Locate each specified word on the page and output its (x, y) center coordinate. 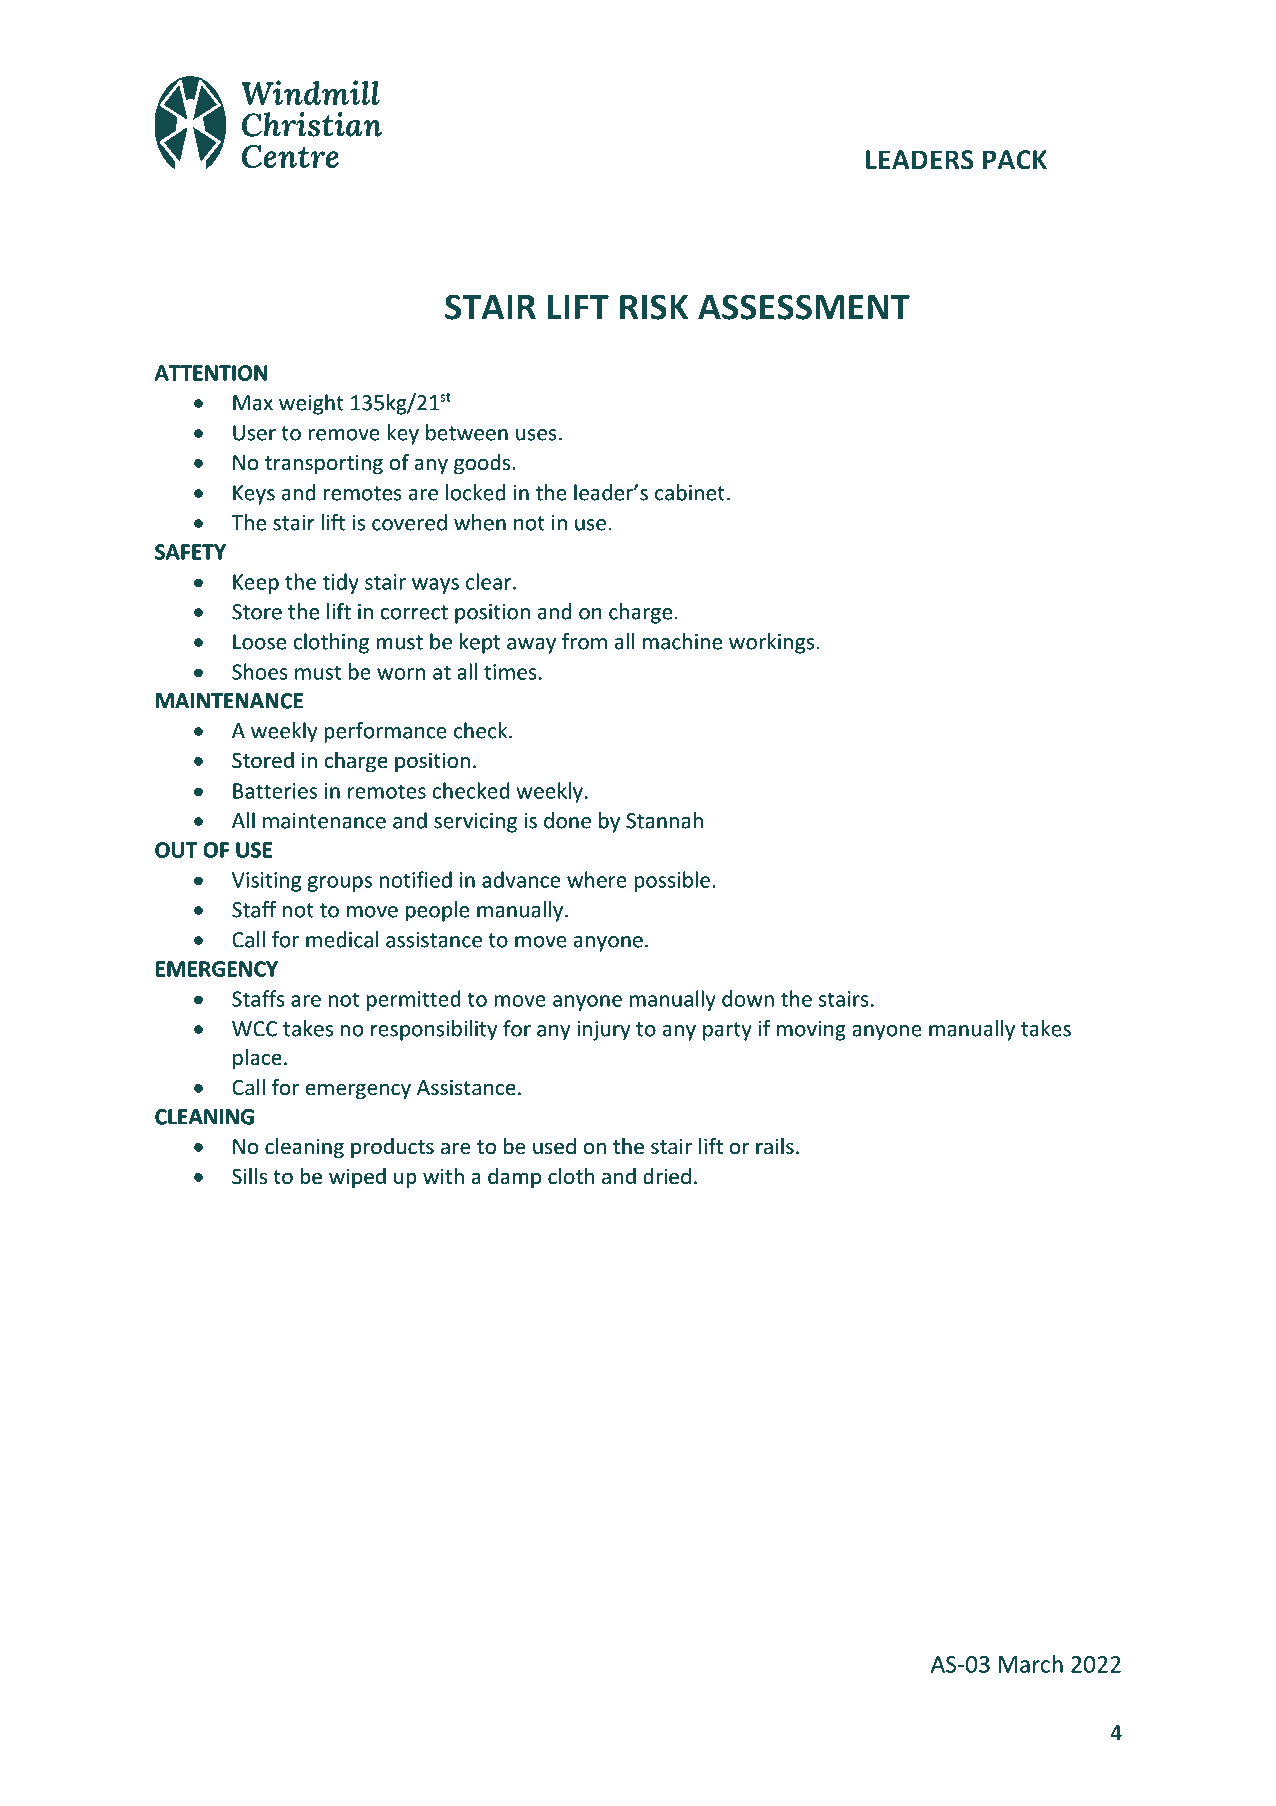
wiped (357, 1178)
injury (603, 1031)
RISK (654, 307)
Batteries (275, 791)
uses (536, 435)
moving (811, 1031)
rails (775, 1146)
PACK (1015, 160)
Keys (254, 495)
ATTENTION (211, 373)
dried (667, 1176)
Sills (249, 1176)
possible (672, 881)
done (567, 820)
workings (771, 643)
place (257, 1059)
